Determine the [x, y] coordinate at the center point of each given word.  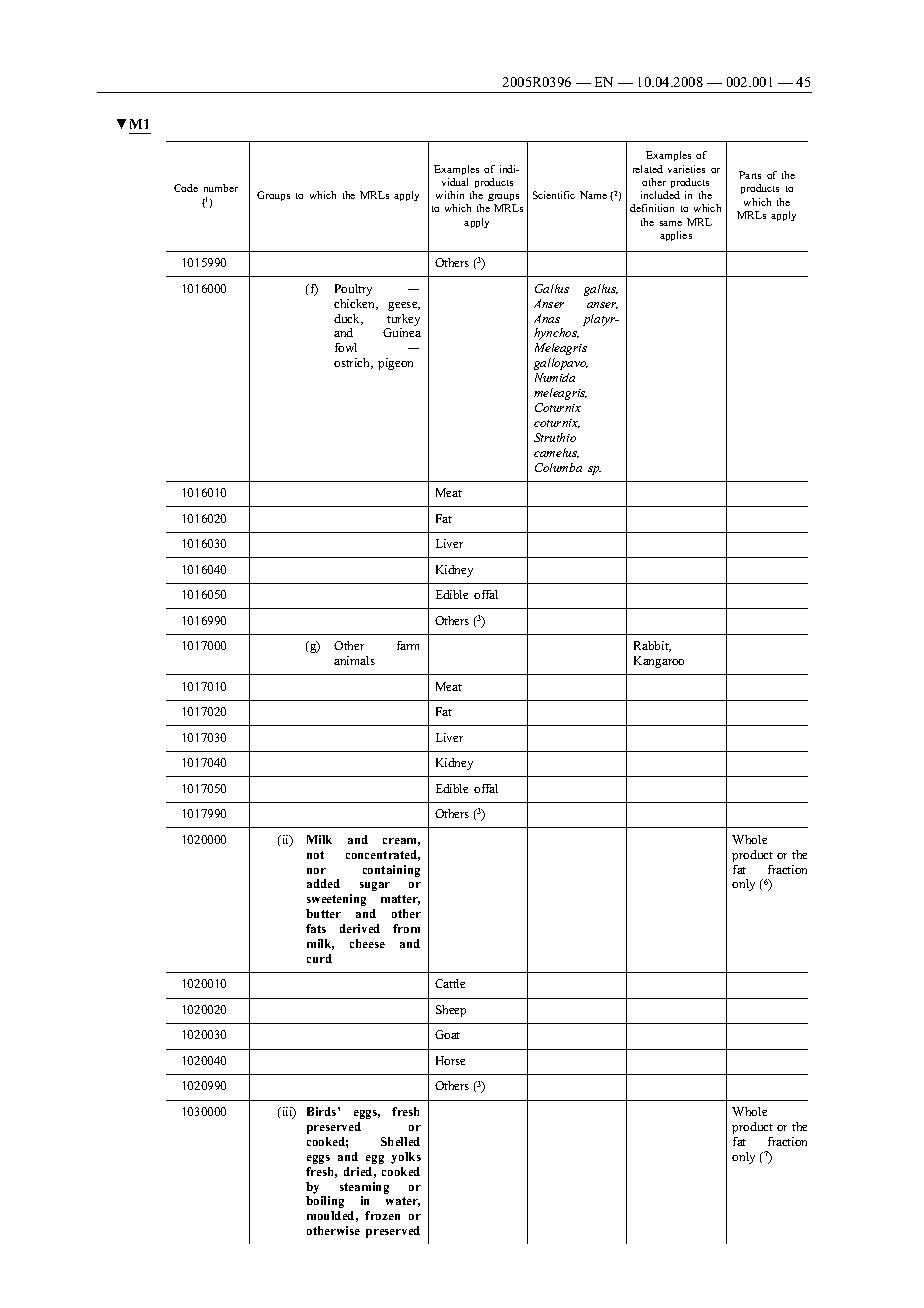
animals [354, 660]
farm [408, 645]
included [660, 195]
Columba [558, 467]
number [221, 188]
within [450, 195]
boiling [325, 1202]
